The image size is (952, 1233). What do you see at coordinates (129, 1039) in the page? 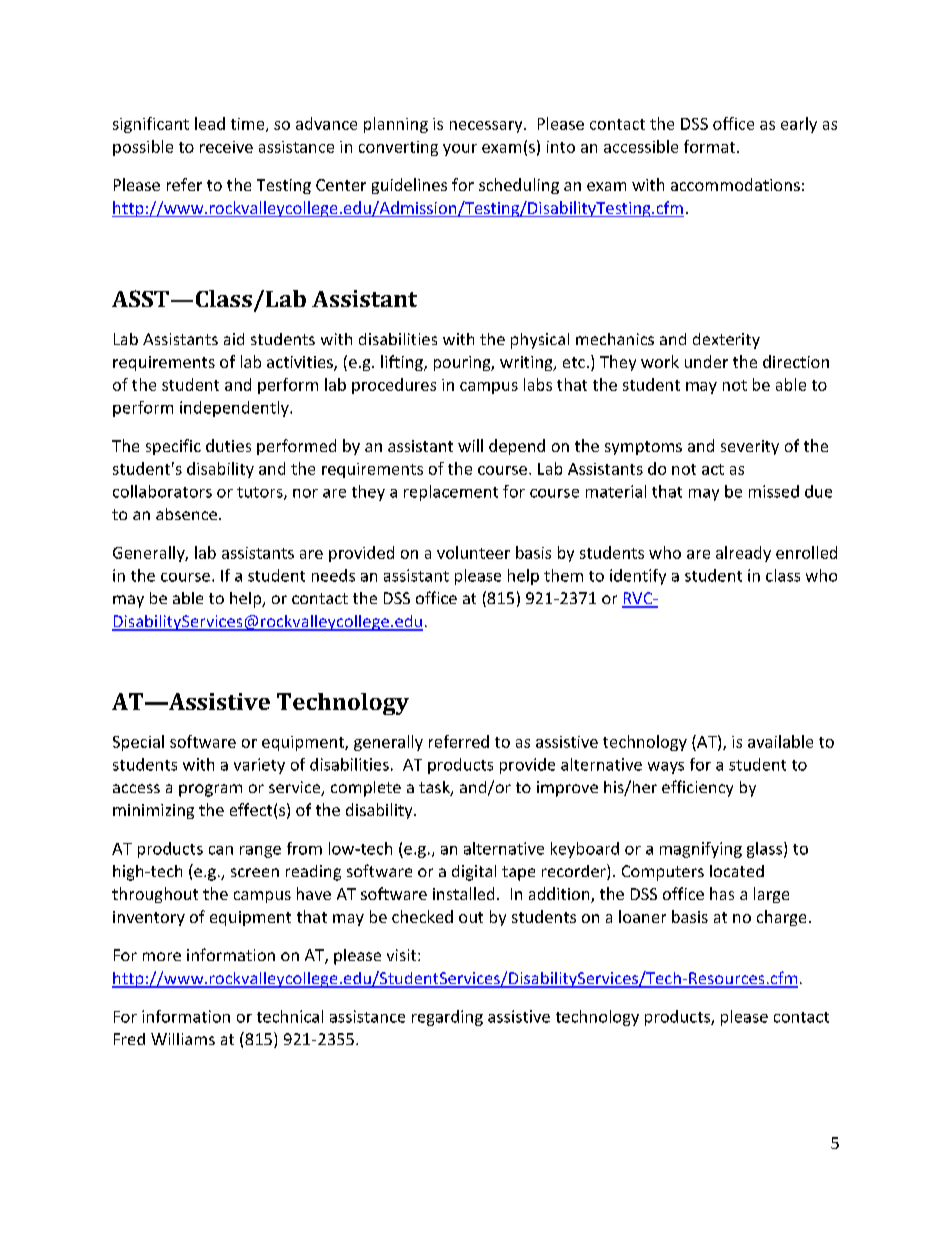
I see `Fred` at bounding box center [129, 1039].
